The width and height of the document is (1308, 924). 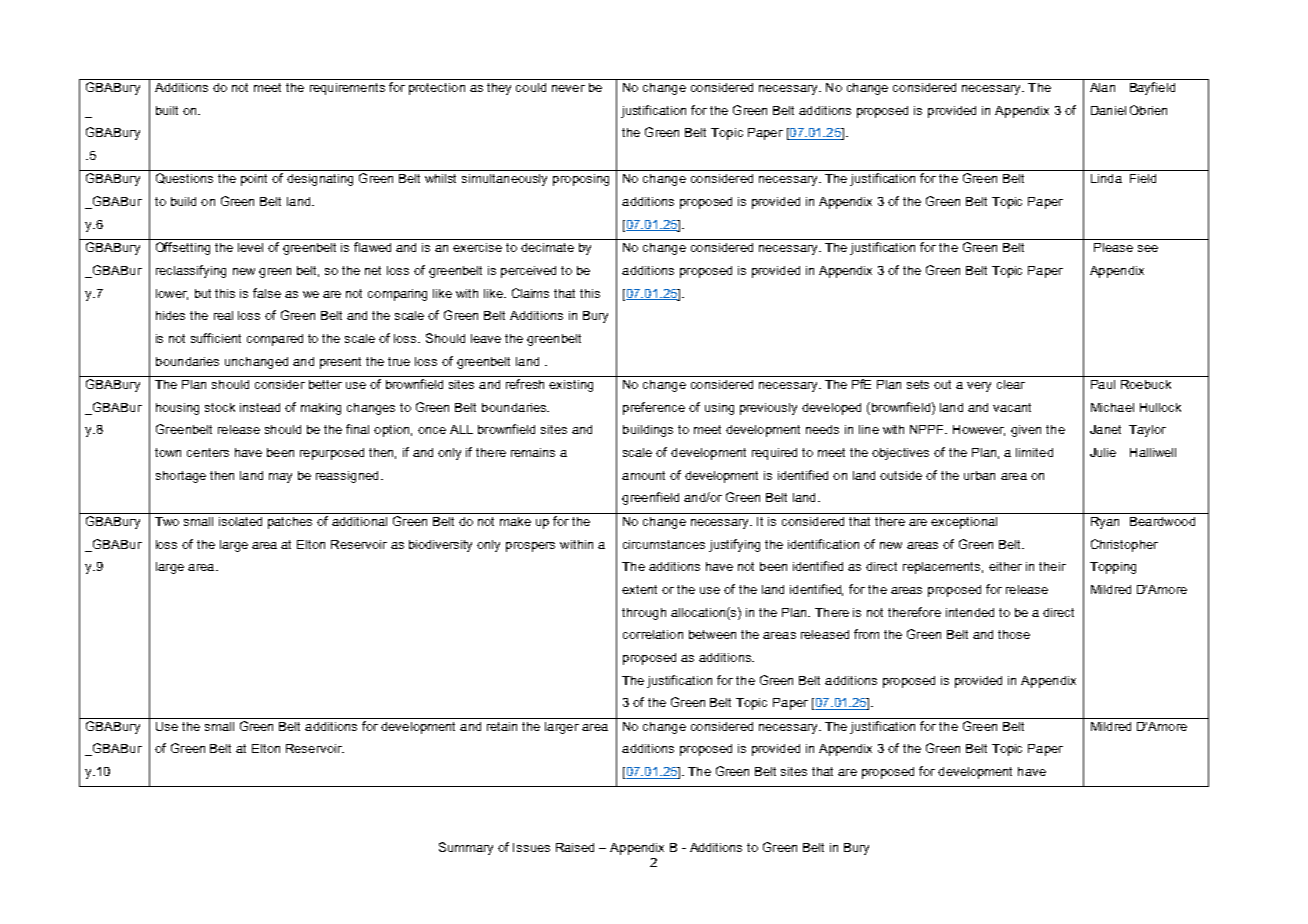 I want to click on patches, so click(x=290, y=523).
